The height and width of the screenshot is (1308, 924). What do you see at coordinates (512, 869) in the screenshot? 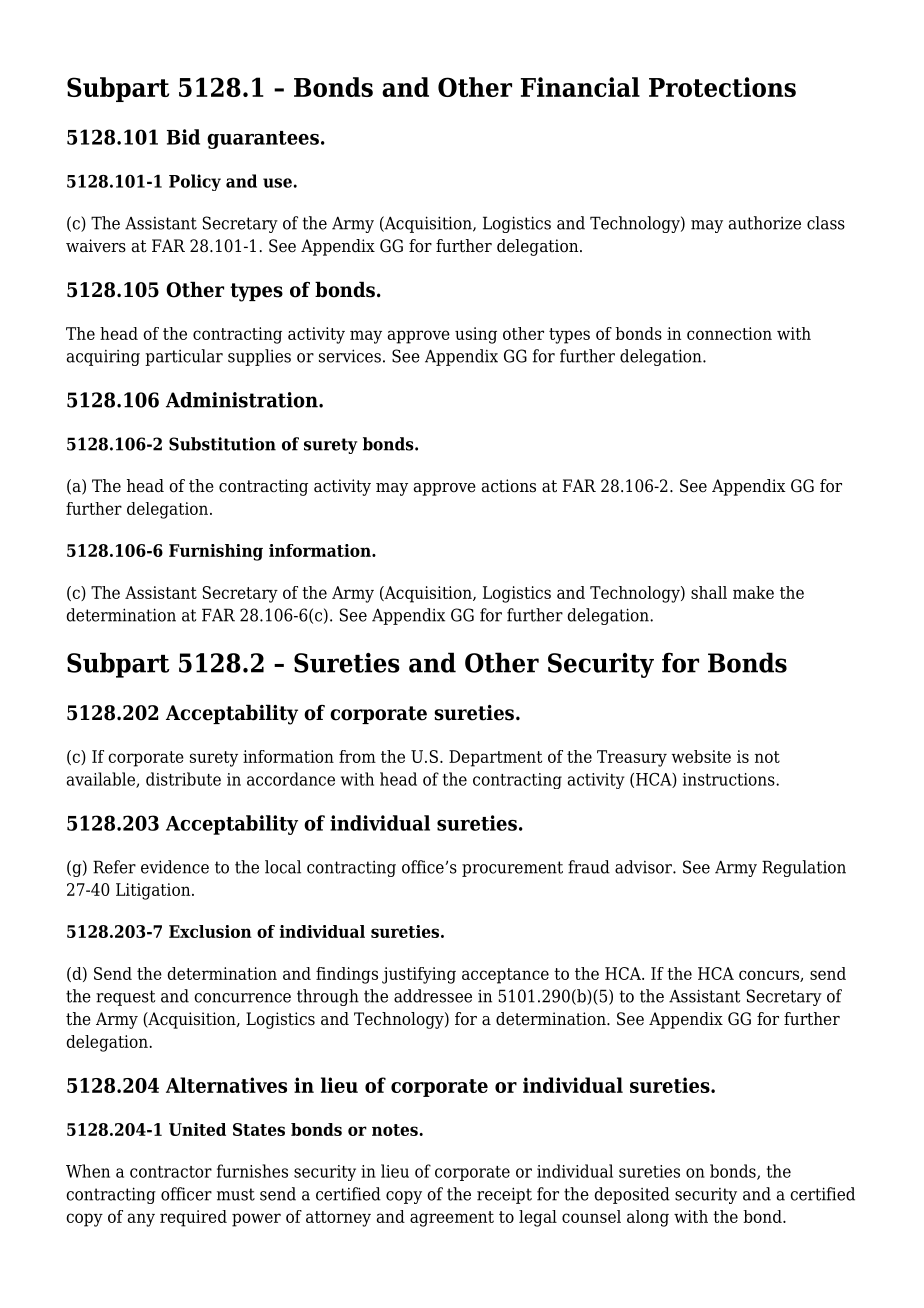
I see `procurement` at bounding box center [512, 869].
